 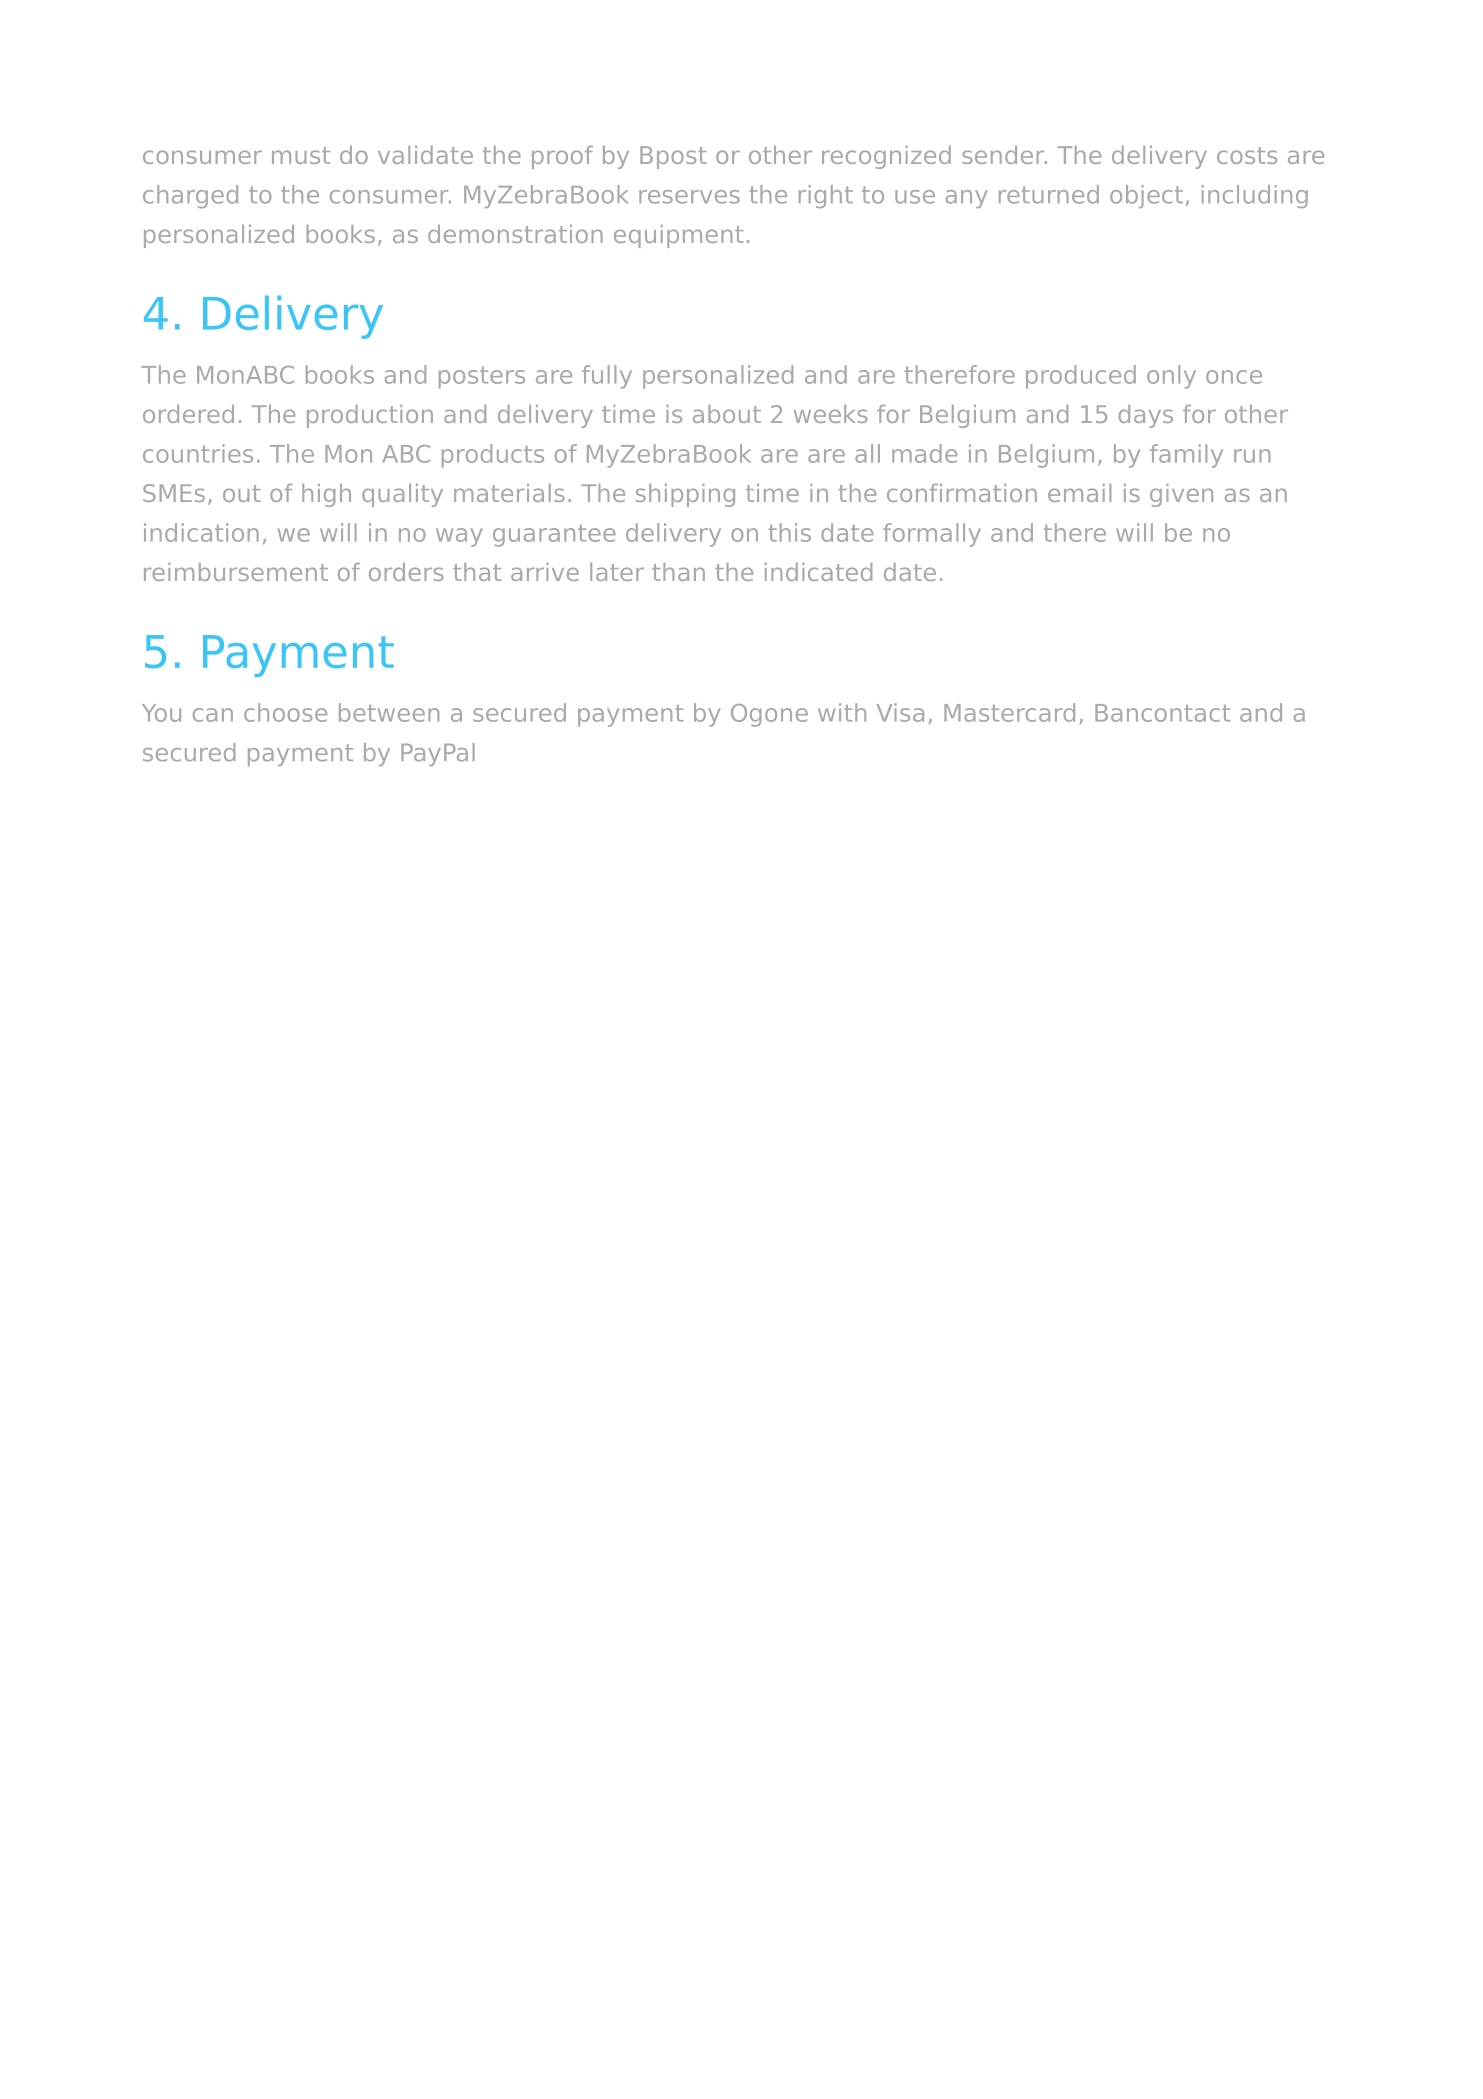 What do you see at coordinates (689, 197) in the image?
I see `reserves` at bounding box center [689, 197].
